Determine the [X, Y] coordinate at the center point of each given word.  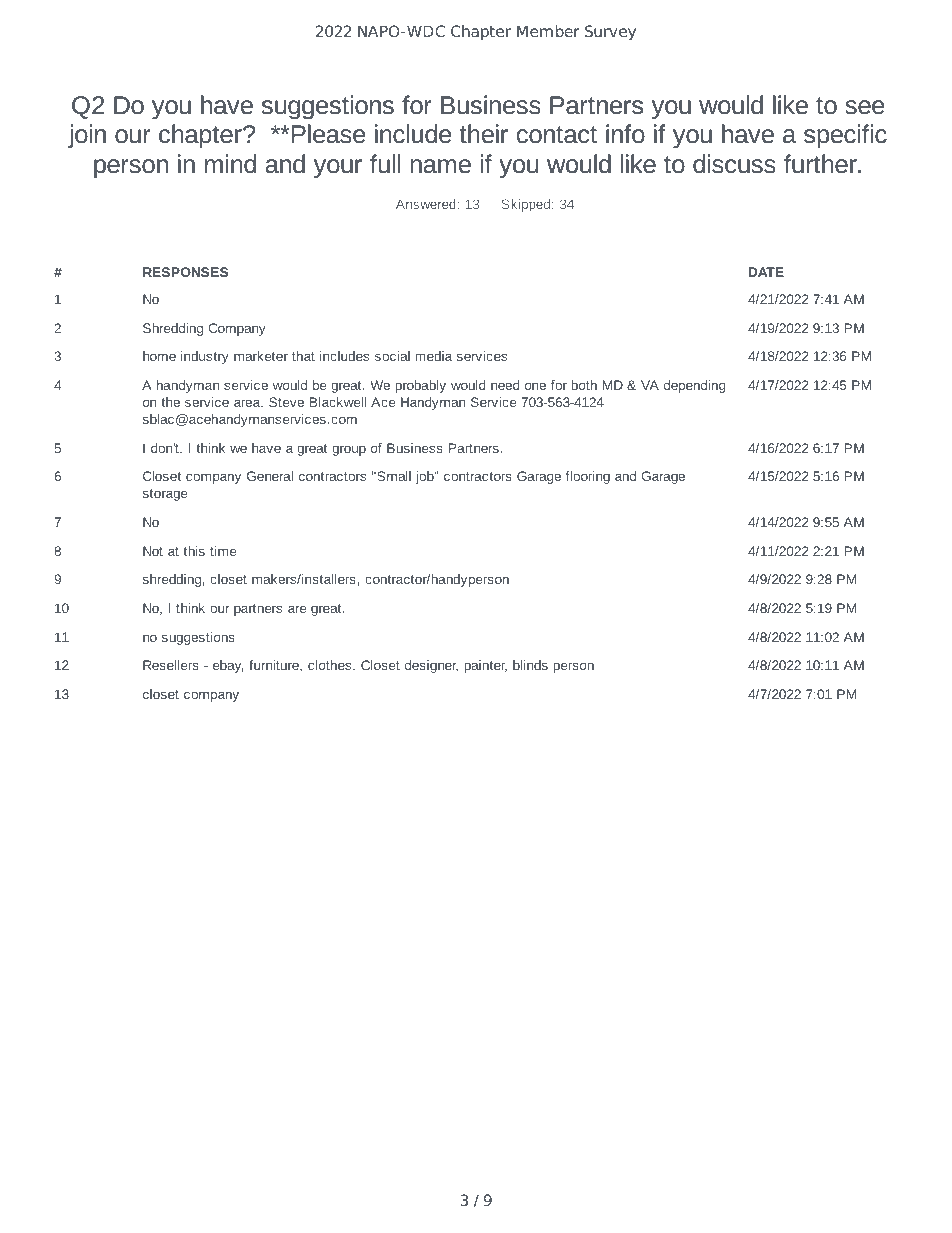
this [194, 551]
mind [230, 164]
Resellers [171, 665]
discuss [734, 164]
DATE [766, 272]
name [440, 166]
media [433, 356]
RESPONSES [185, 272]
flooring [588, 477]
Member [548, 31]
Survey [610, 33]
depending [695, 386]
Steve [286, 402]
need [505, 385]
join [87, 136]
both [584, 385]
